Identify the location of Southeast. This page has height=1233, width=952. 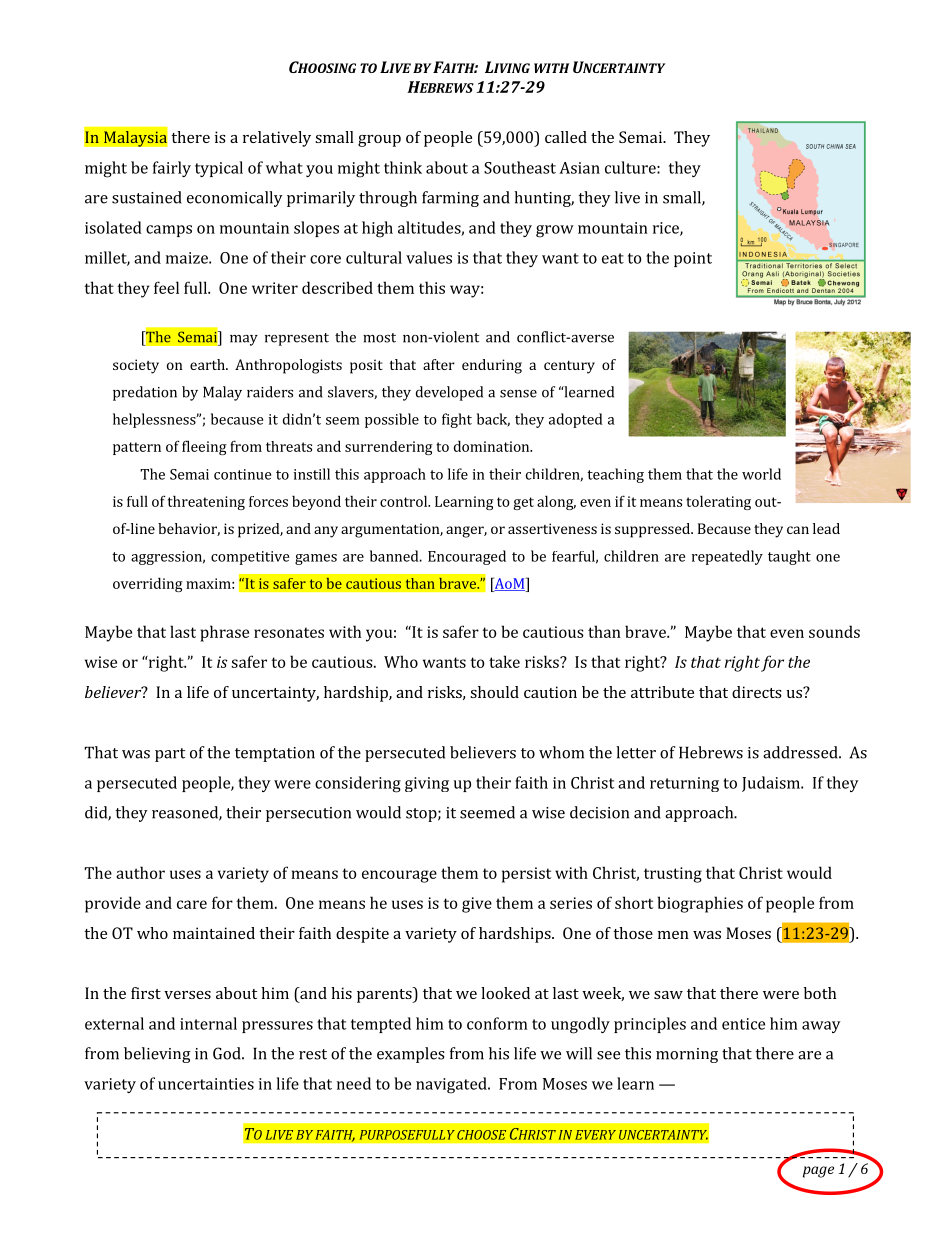
(520, 167).
